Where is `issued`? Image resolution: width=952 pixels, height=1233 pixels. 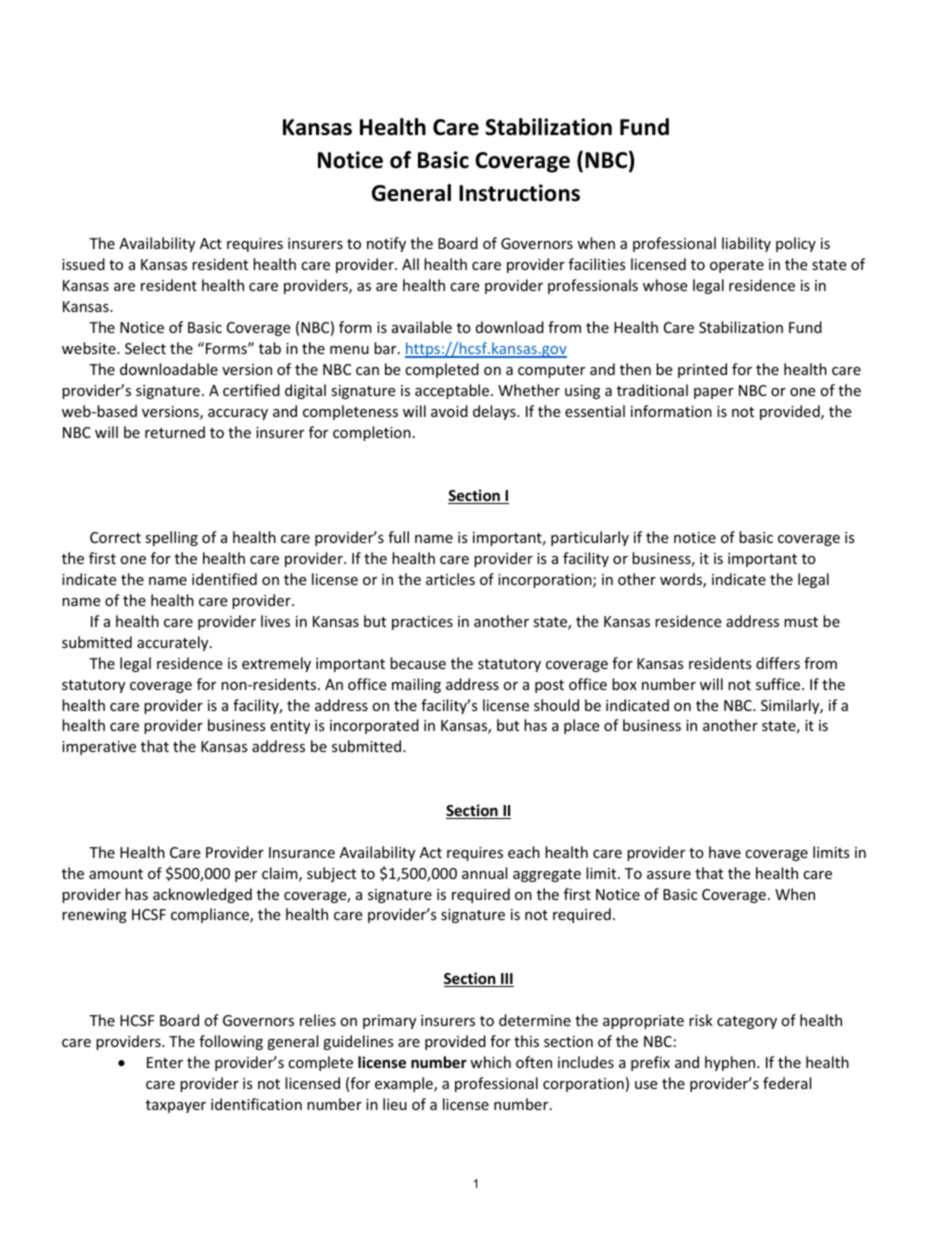
issued is located at coordinates (83, 264).
